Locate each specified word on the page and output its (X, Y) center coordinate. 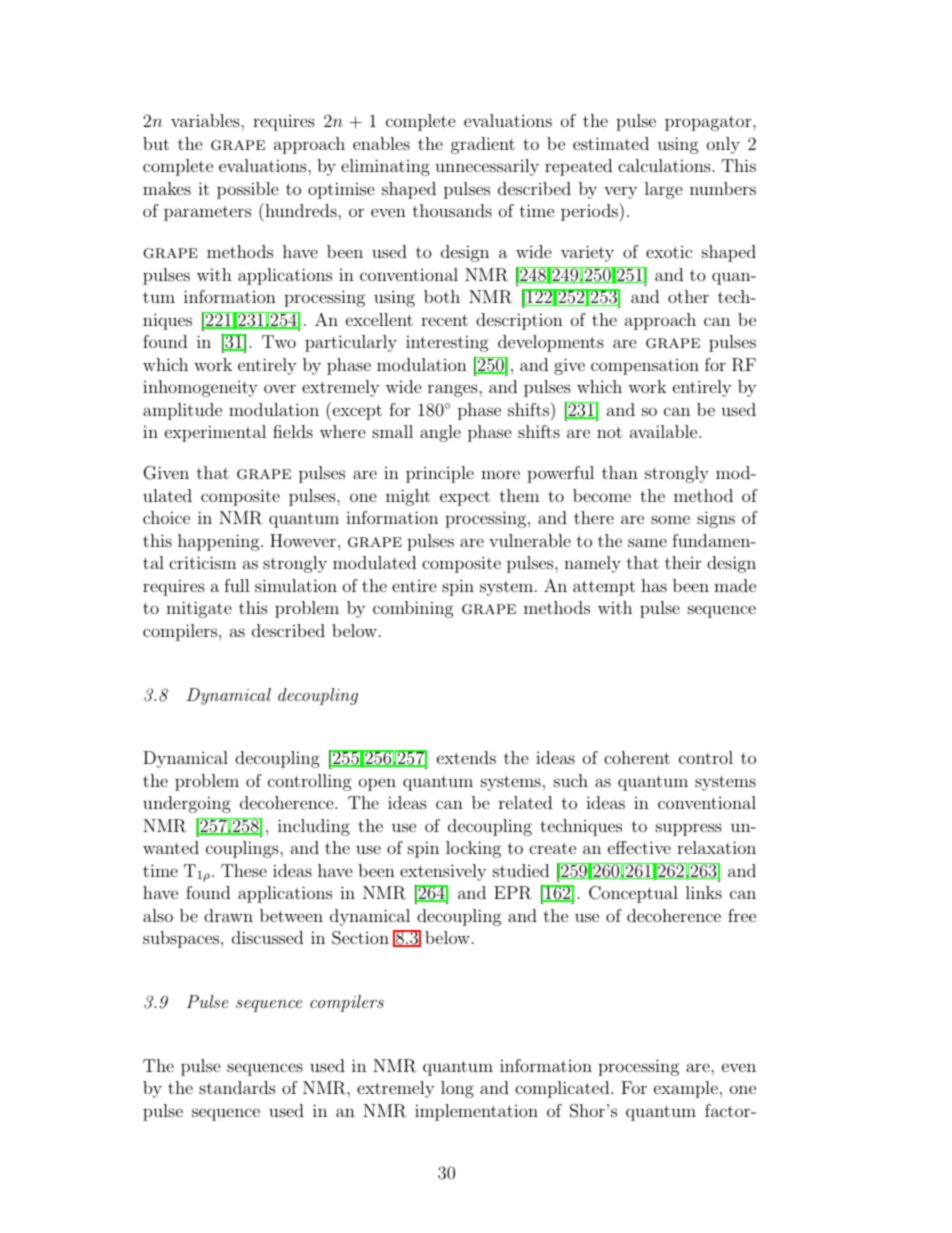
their (683, 562)
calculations (664, 165)
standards (237, 1087)
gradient (483, 145)
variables (206, 120)
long (457, 1089)
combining (413, 609)
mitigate (199, 609)
